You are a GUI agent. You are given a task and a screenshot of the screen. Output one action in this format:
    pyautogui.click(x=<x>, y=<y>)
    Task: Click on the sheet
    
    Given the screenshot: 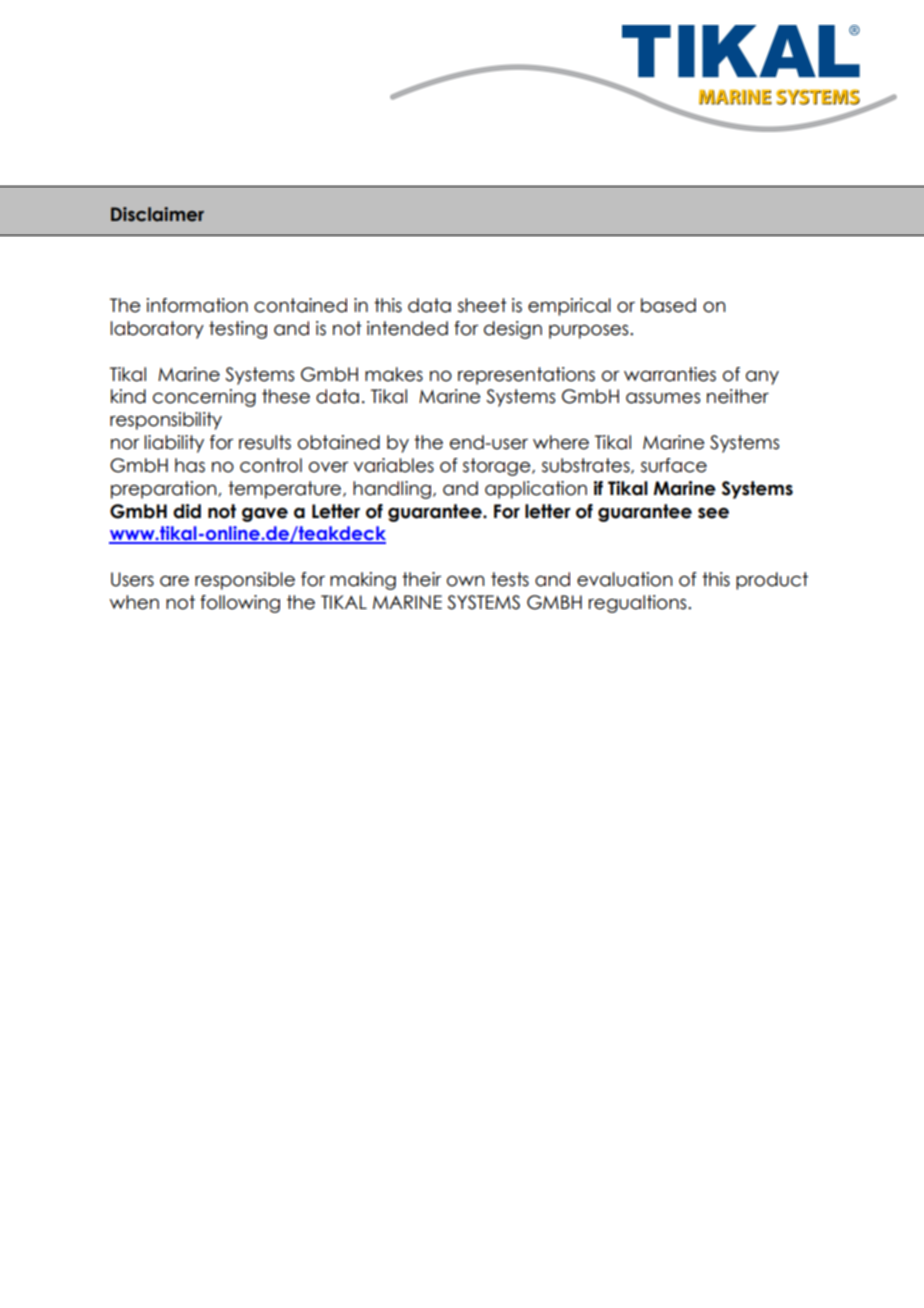 What is the action you would take?
    pyautogui.click(x=482, y=305)
